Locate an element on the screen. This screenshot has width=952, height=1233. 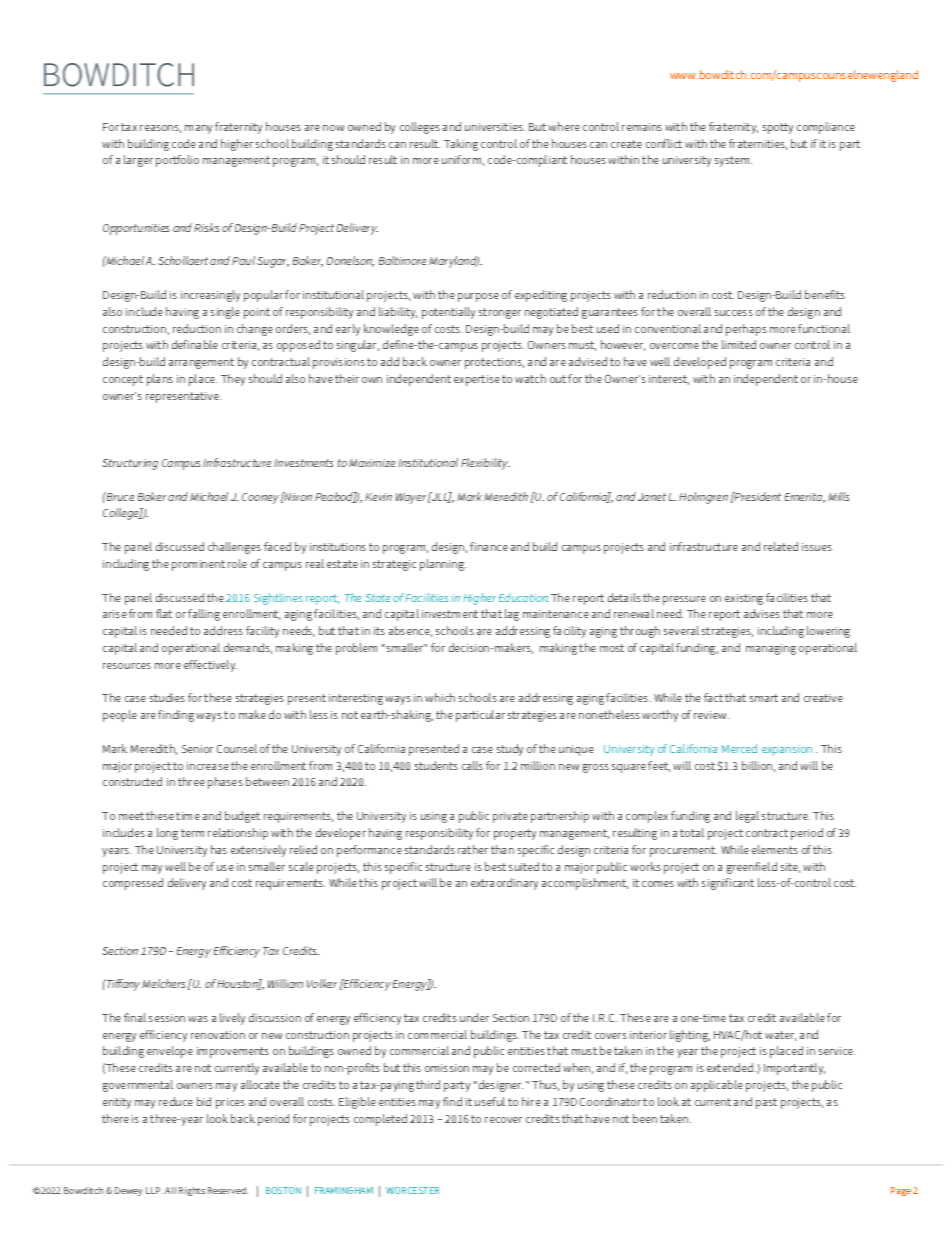
universities is located at coordinates (495, 127).
